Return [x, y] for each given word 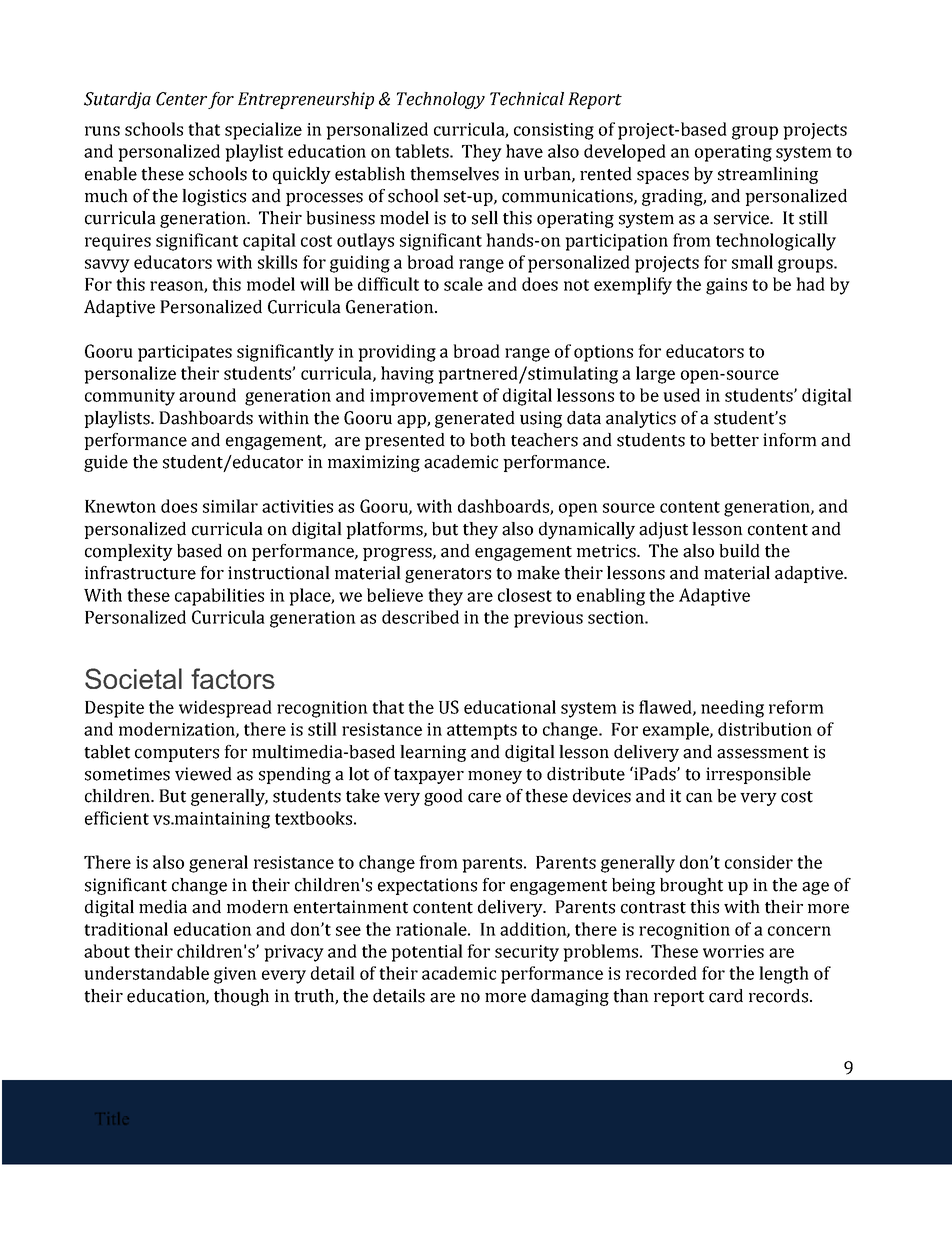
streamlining [768, 175]
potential [427, 953]
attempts [482, 732]
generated [475, 419]
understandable [146, 973]
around [207, 395]
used [681, 395]
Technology [441, 100]
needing [732, 709]
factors [233, 678]
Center [181, 99]
